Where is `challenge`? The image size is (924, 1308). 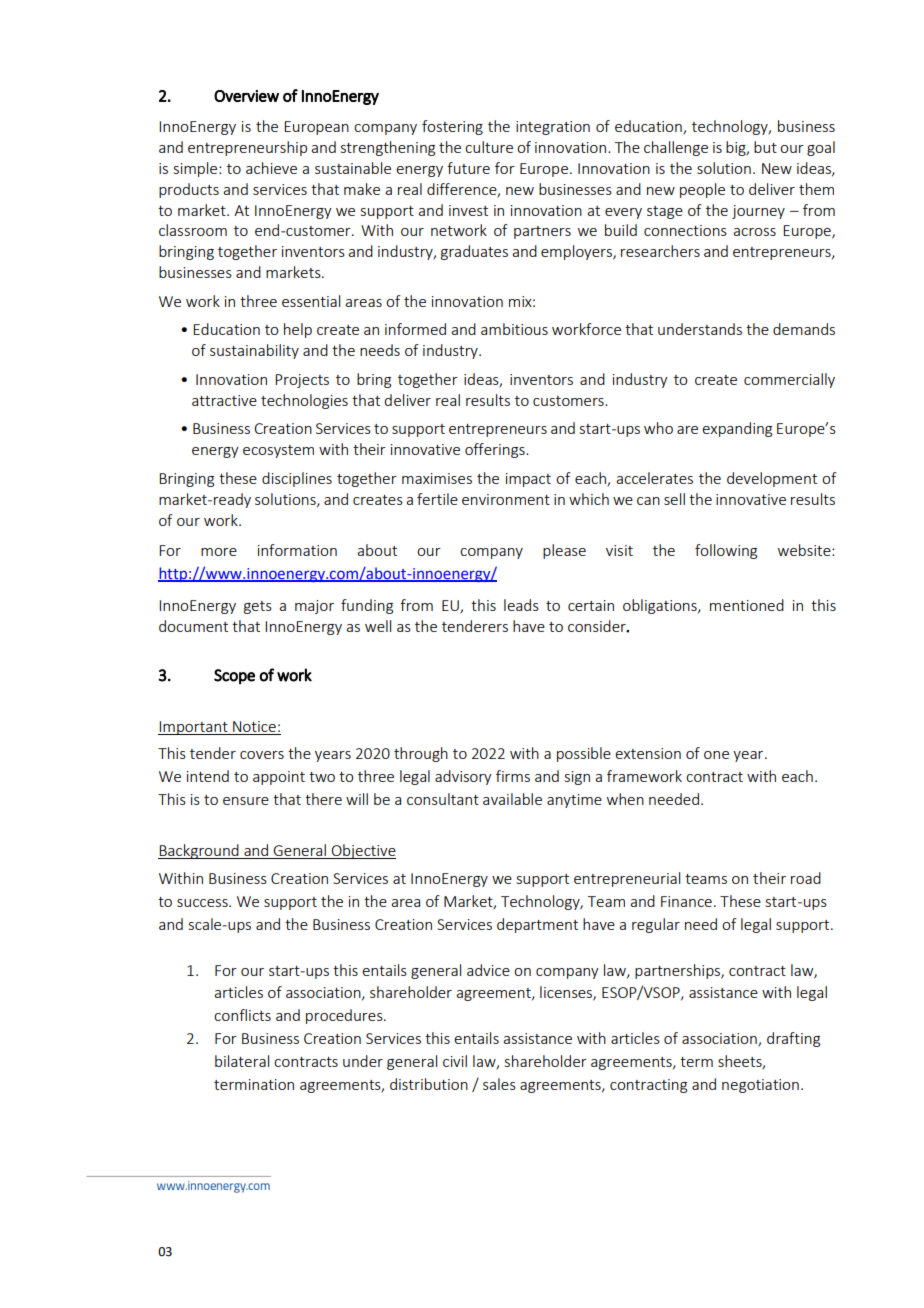
challenge is located at coordinates (676, 148).
